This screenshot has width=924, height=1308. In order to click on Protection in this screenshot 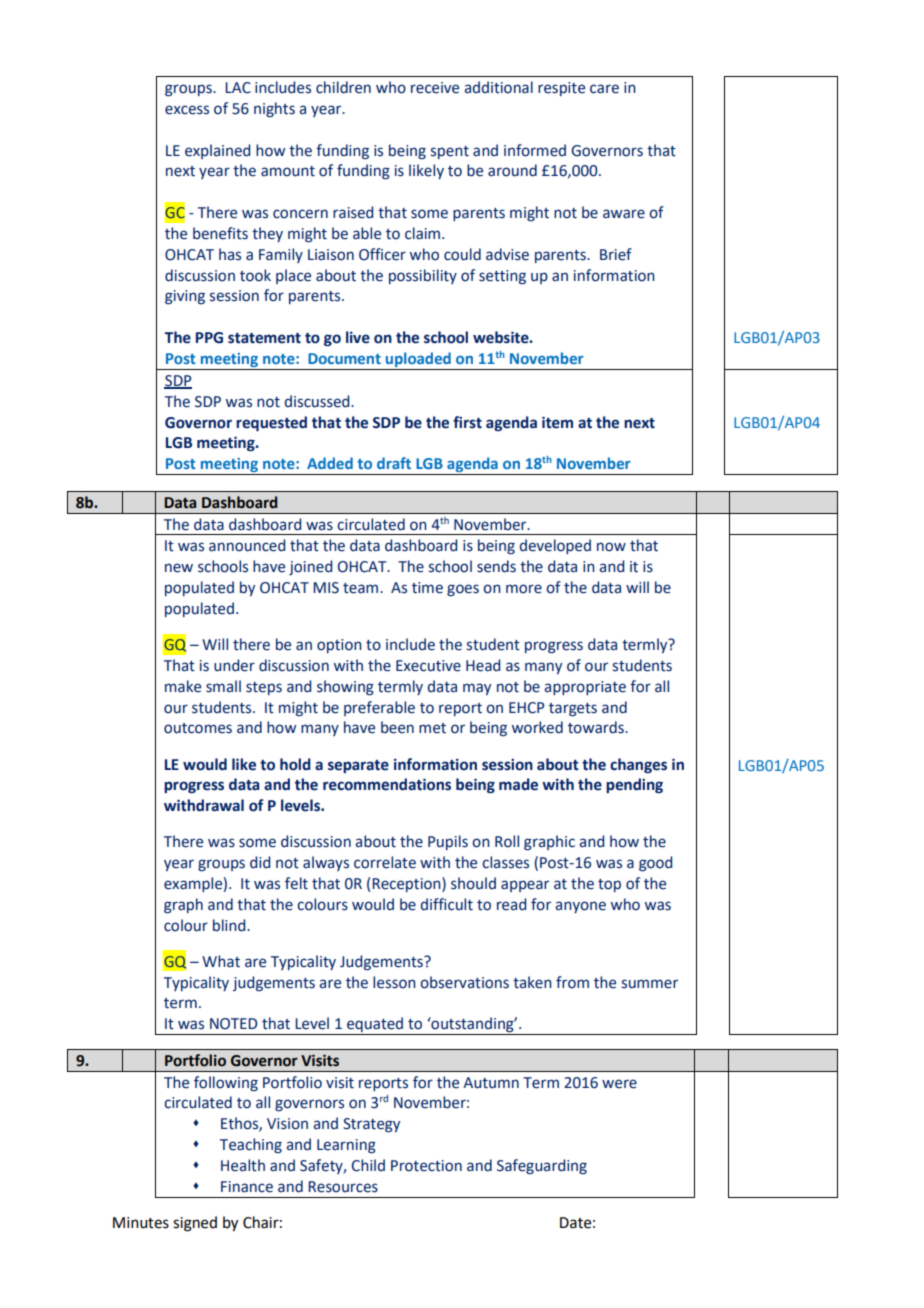, I will do `click(426, 1166)`.
